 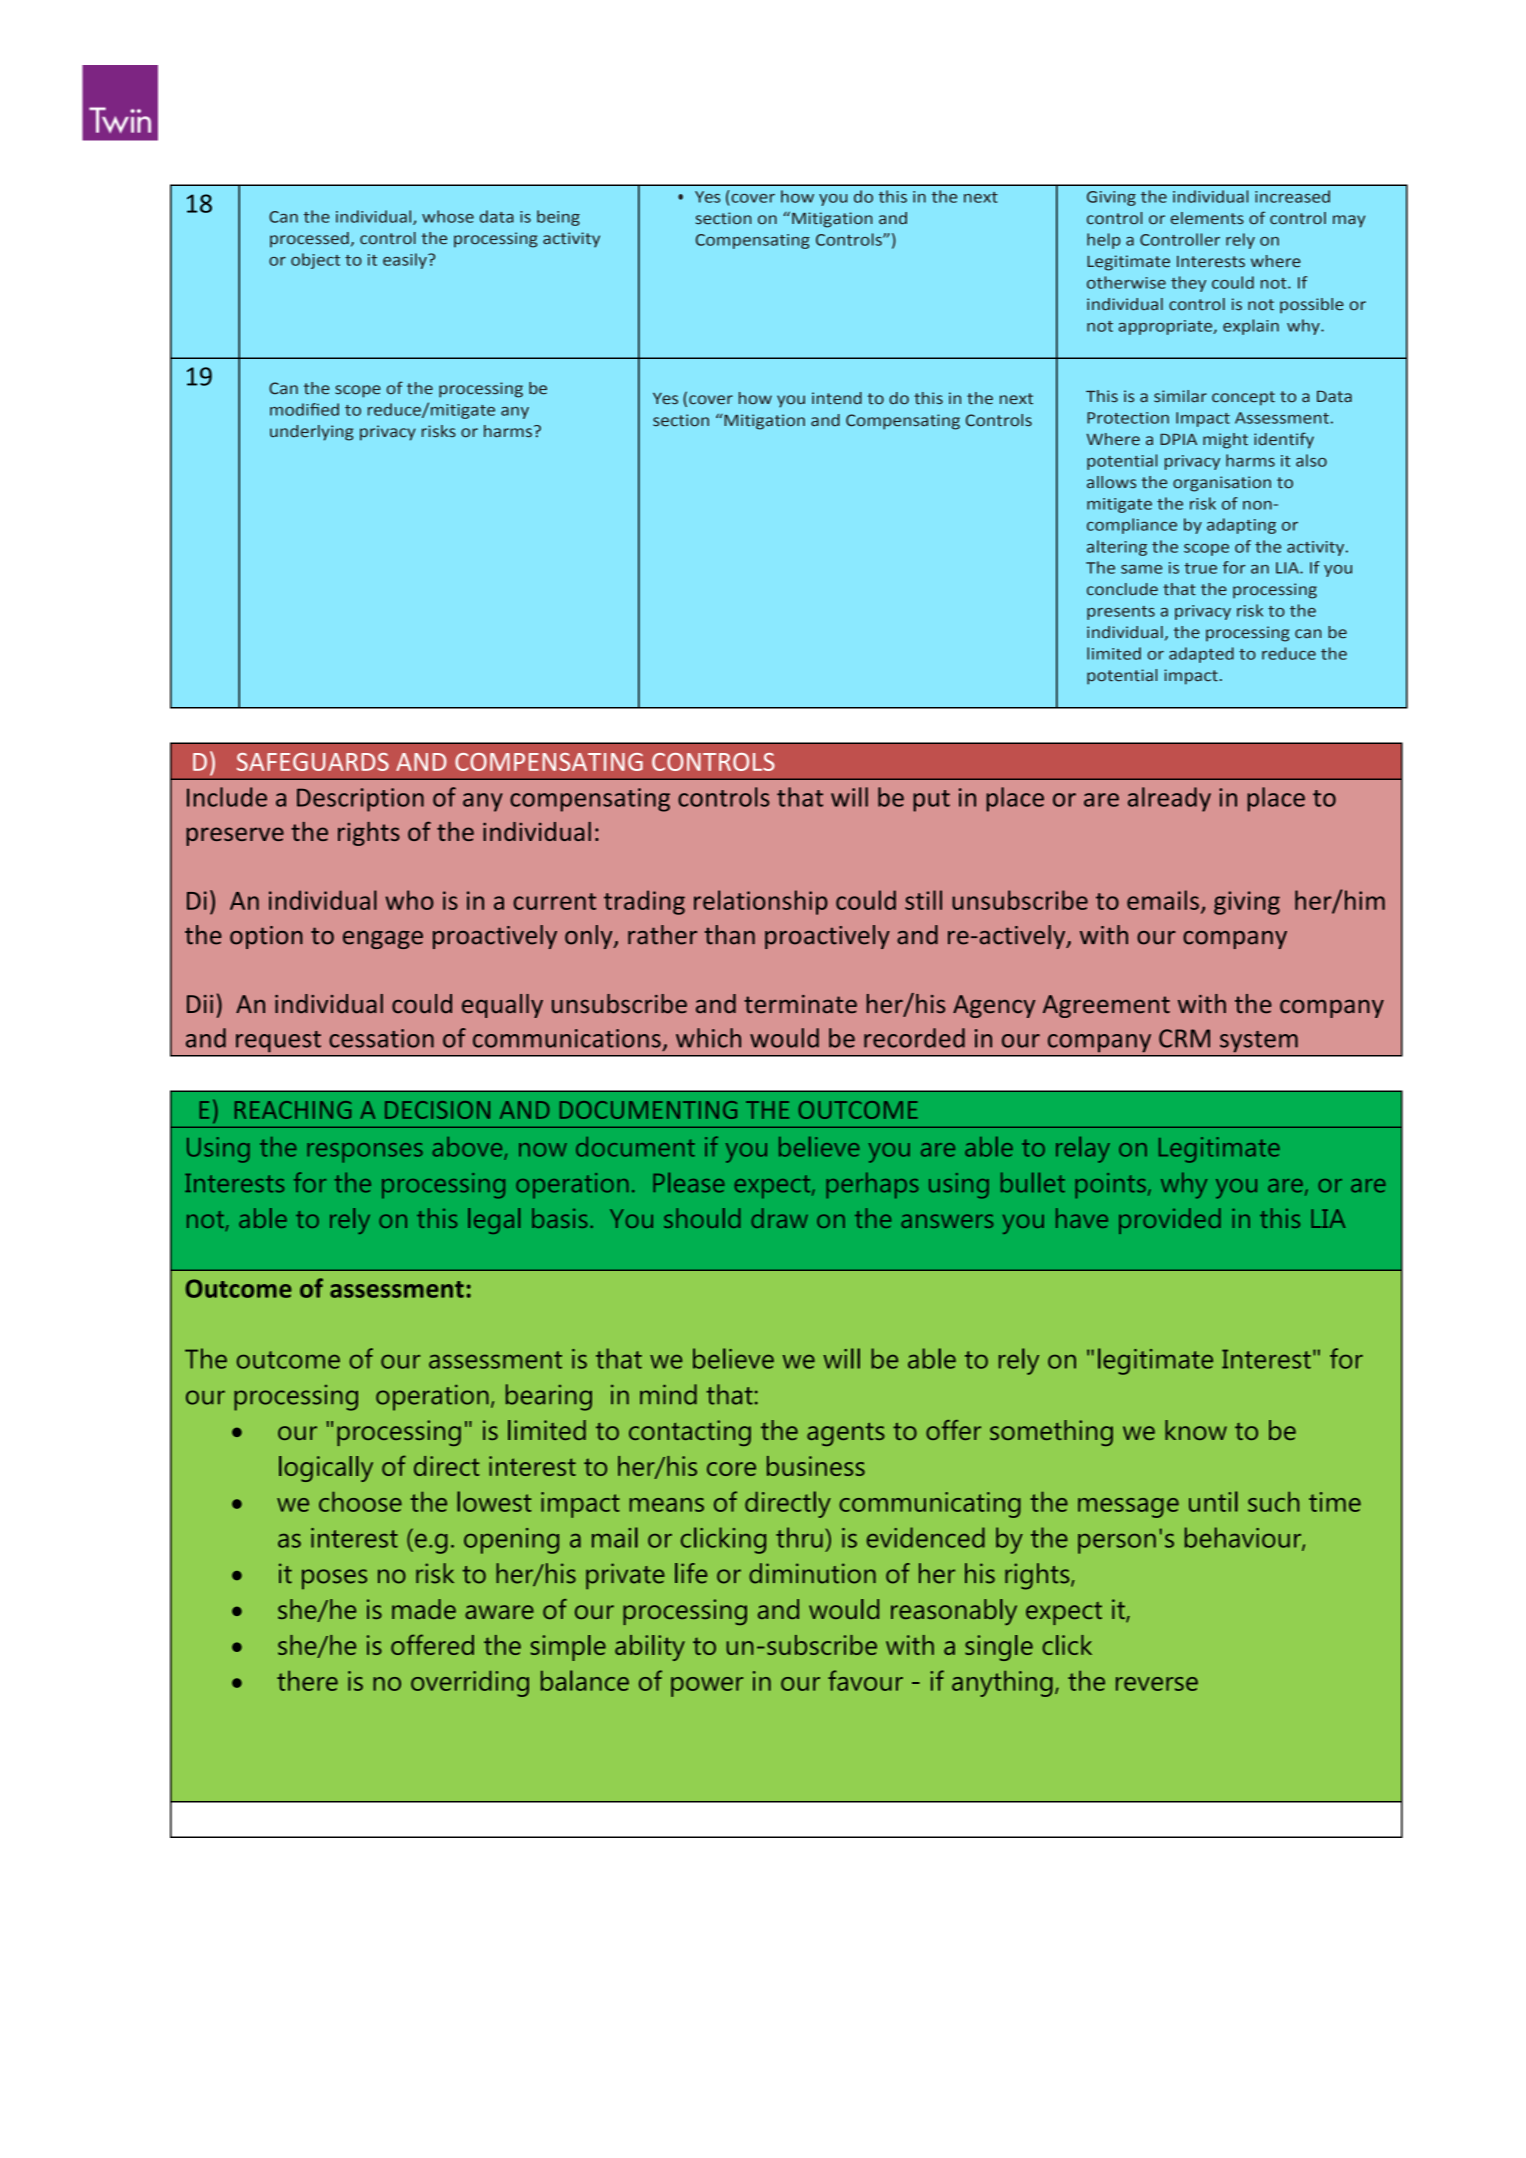 What do you see at coordinates (313, 762) in the screenshot?
I see `SAFEGUARDS` at bounding box center [313, 762].
